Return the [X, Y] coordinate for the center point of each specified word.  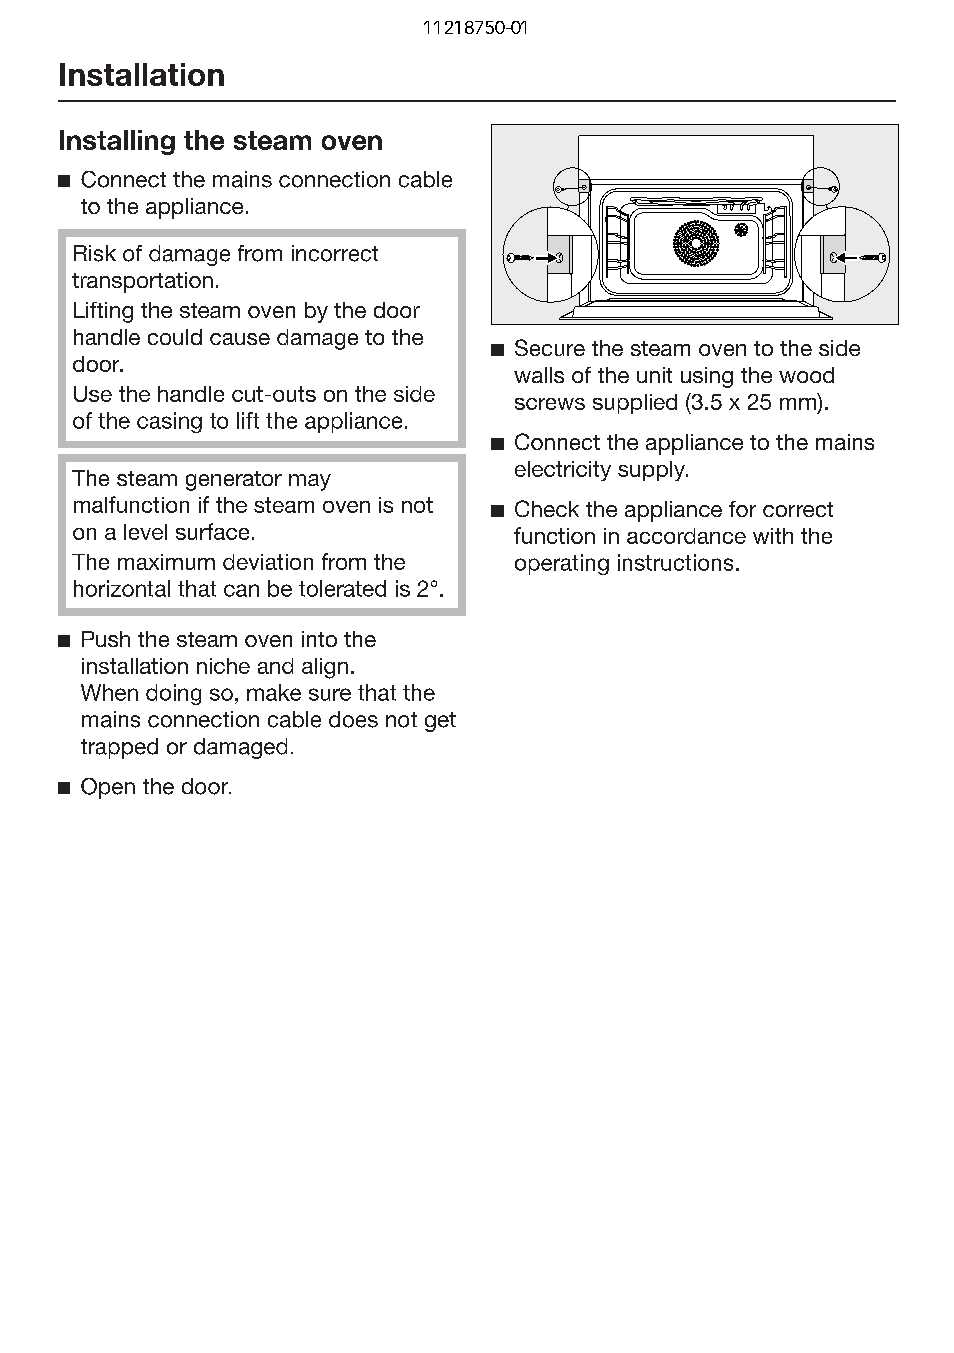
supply [652, 471]
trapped [119, 748]
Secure [550, 347]
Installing [117, 142]
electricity [563, 471]
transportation [142, 282]
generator [234, 481]
